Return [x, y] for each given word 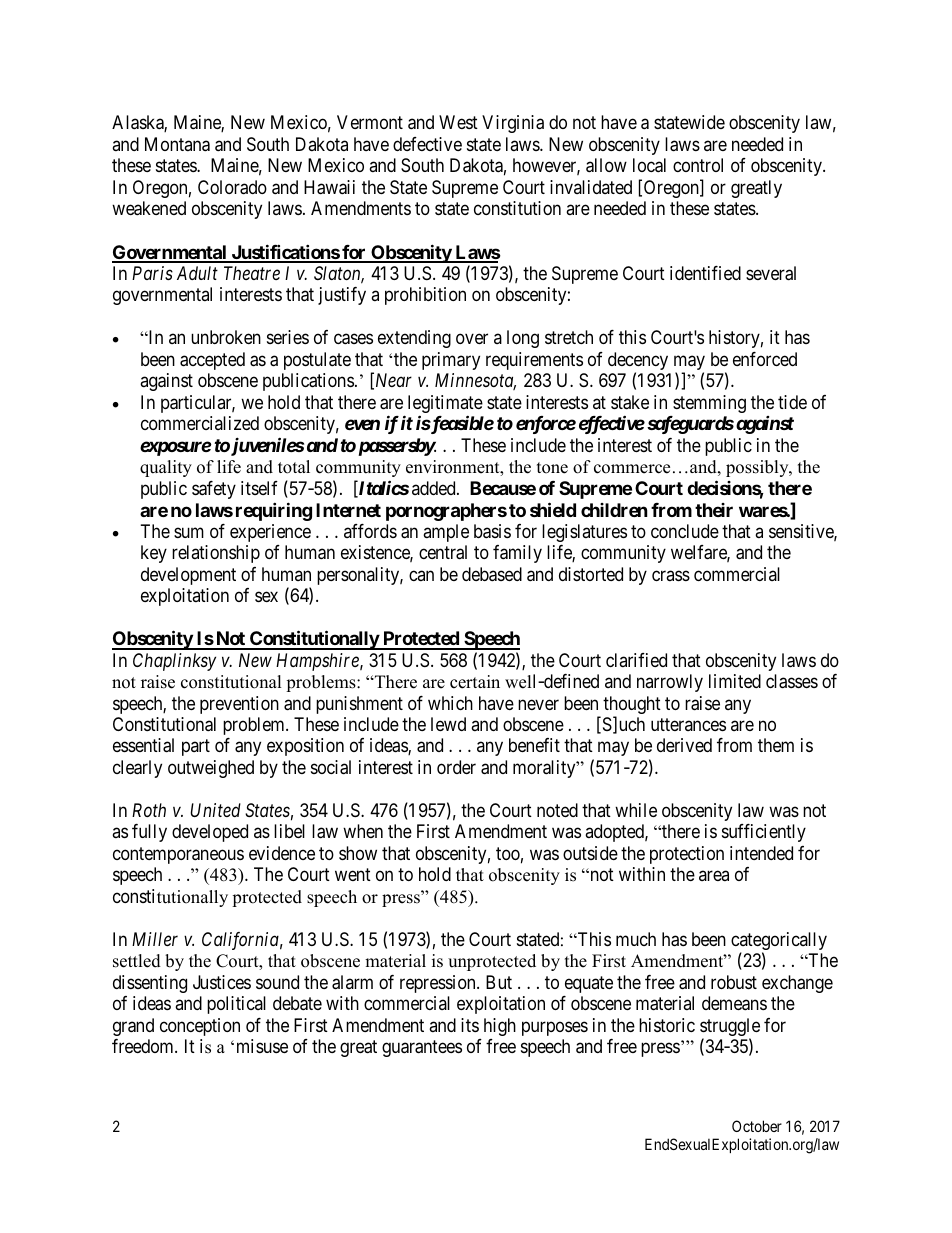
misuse [262, 1046]
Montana [177, 144]
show [358, 853]
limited [735, 681]
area [714, 876]
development [188, 576]
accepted [212, 361]
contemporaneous [178, 855]
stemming [709, 404]
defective [427, 144]
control [698, 165]
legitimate [445, 405]
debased [492, 574]
